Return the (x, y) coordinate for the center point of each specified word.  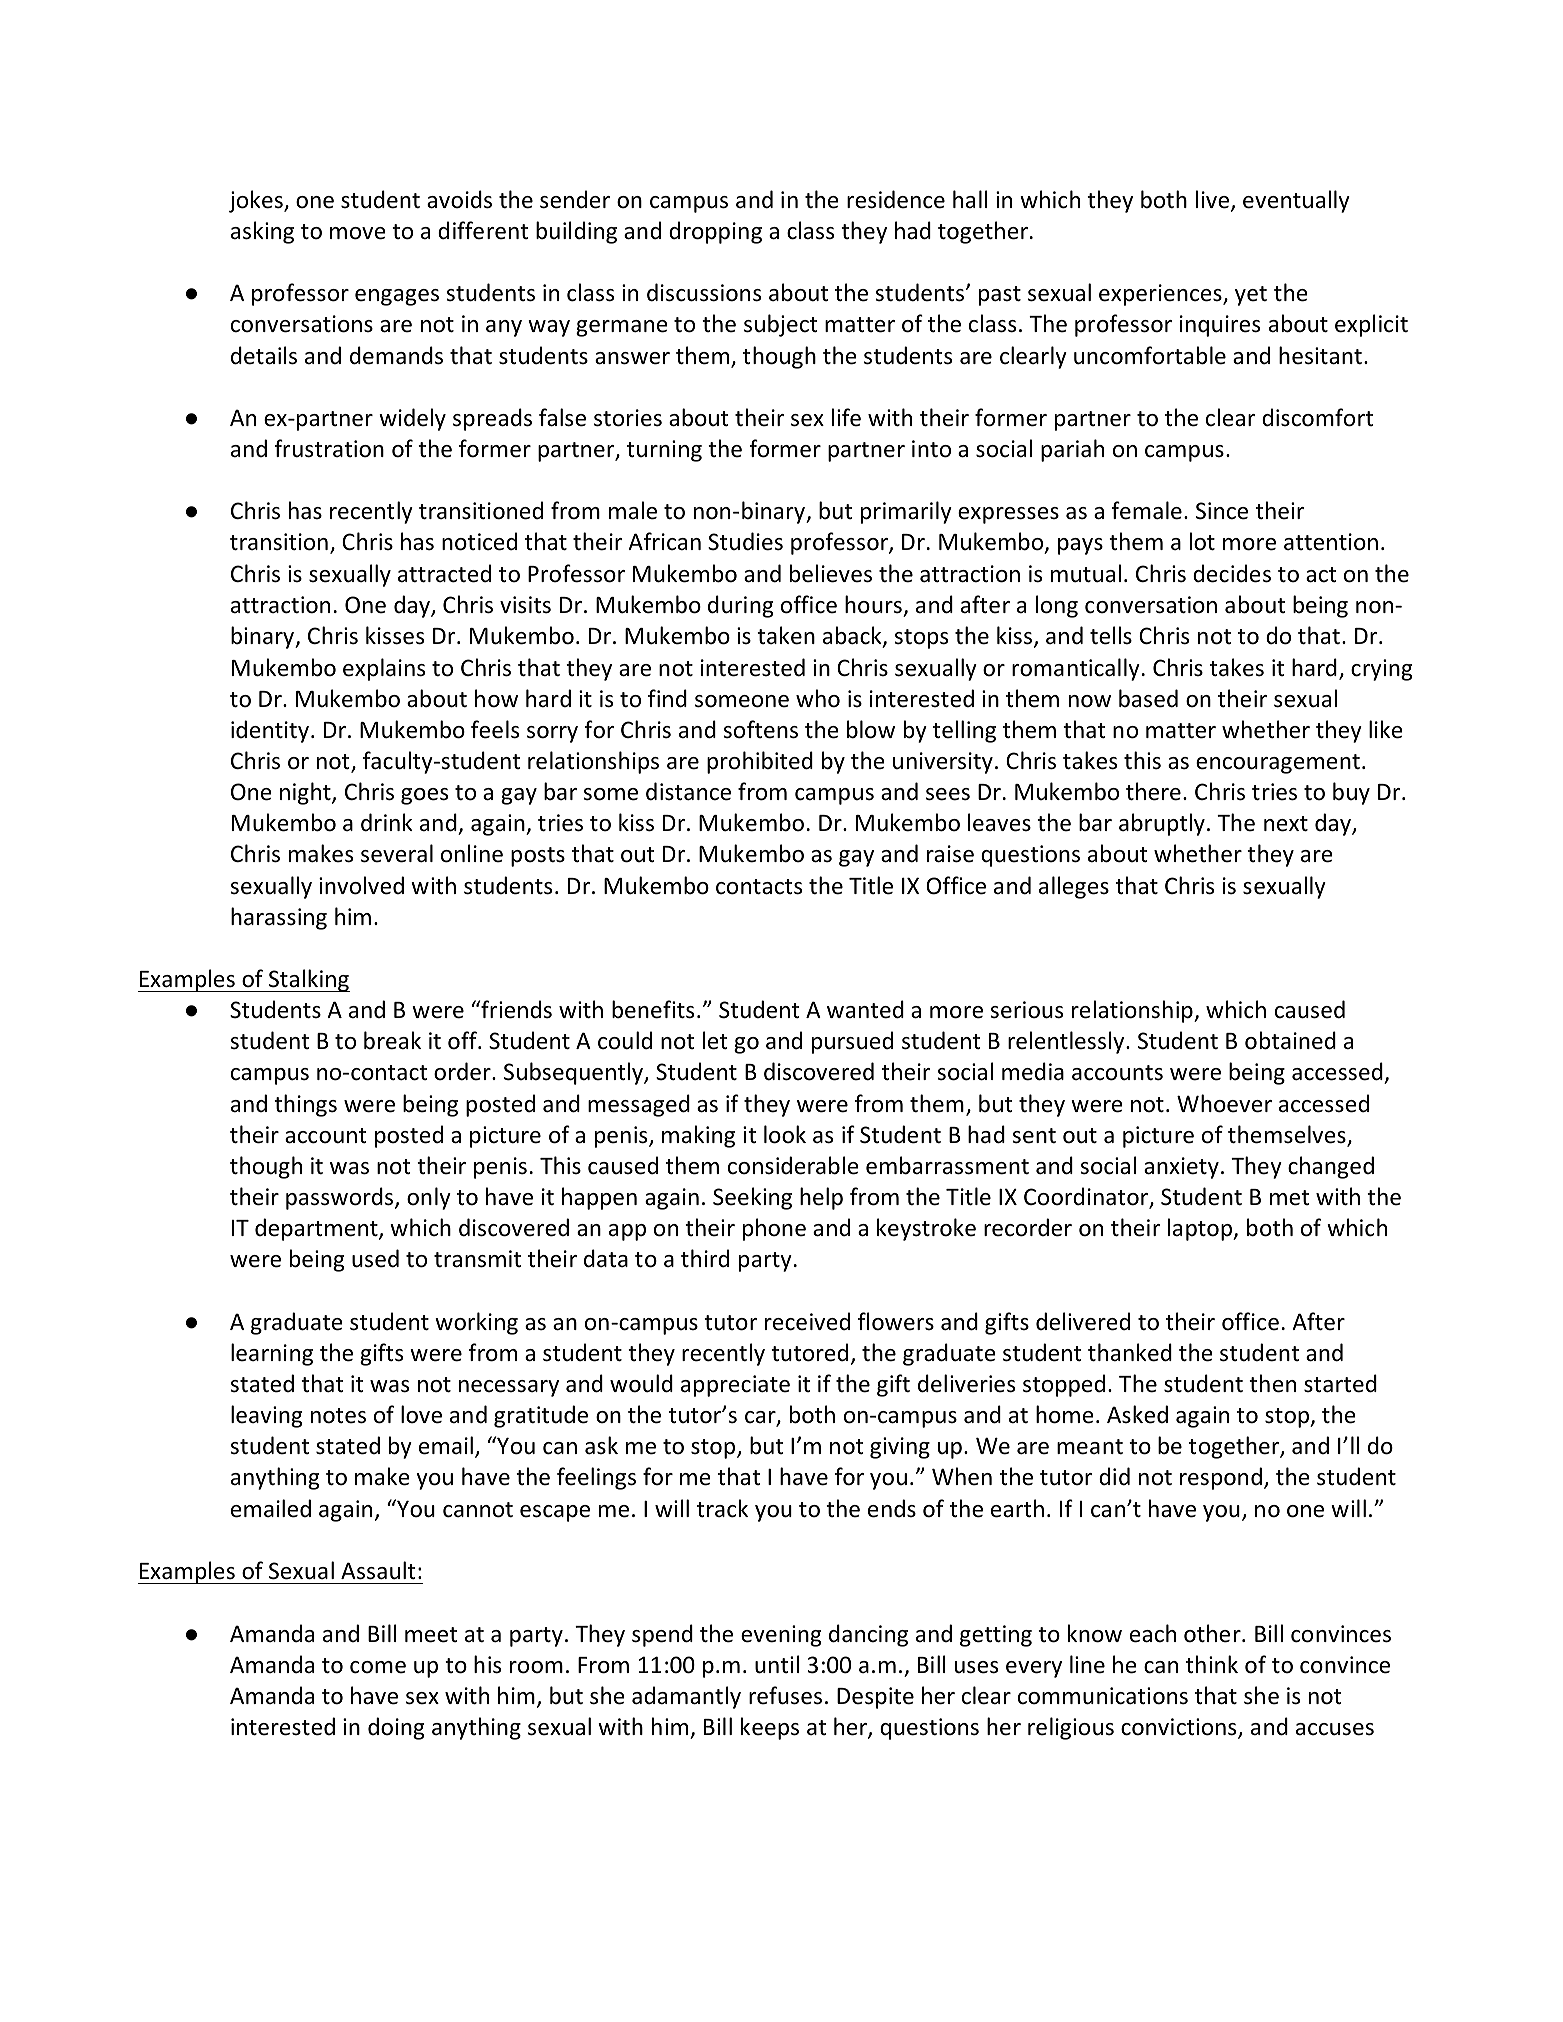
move (358, 233)
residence (896, 199)
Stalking (308, 980)
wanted (865, 1009)
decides (1232, 573)
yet (1251, 296)
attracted (444, 573)
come (378, 1667)
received (807, 1321)
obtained (1290, 1040)
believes (831, 573)
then (1272, 1383)
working (476, 1323)
